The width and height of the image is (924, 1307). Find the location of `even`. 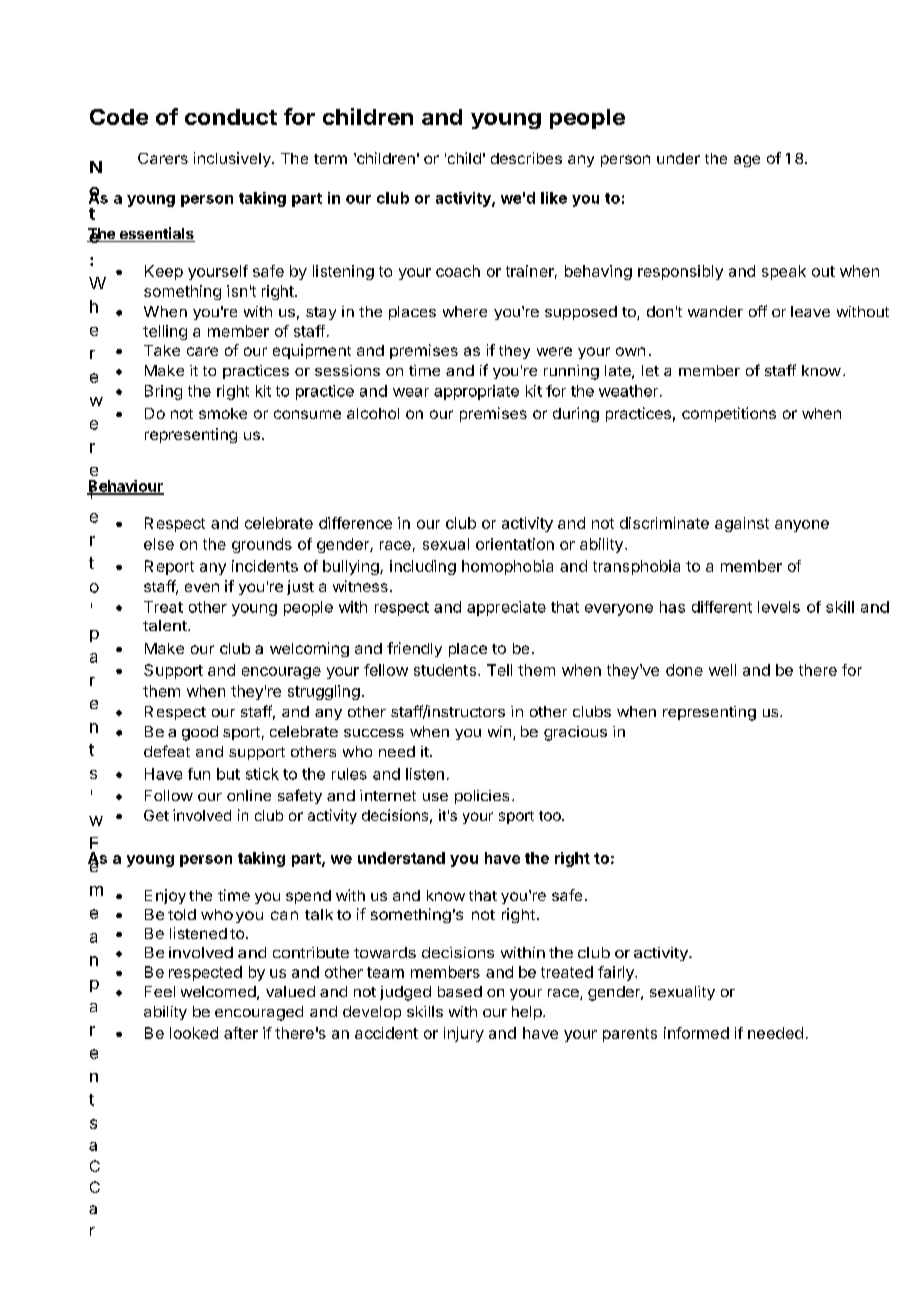

even is located at coordinates (202, 587).
